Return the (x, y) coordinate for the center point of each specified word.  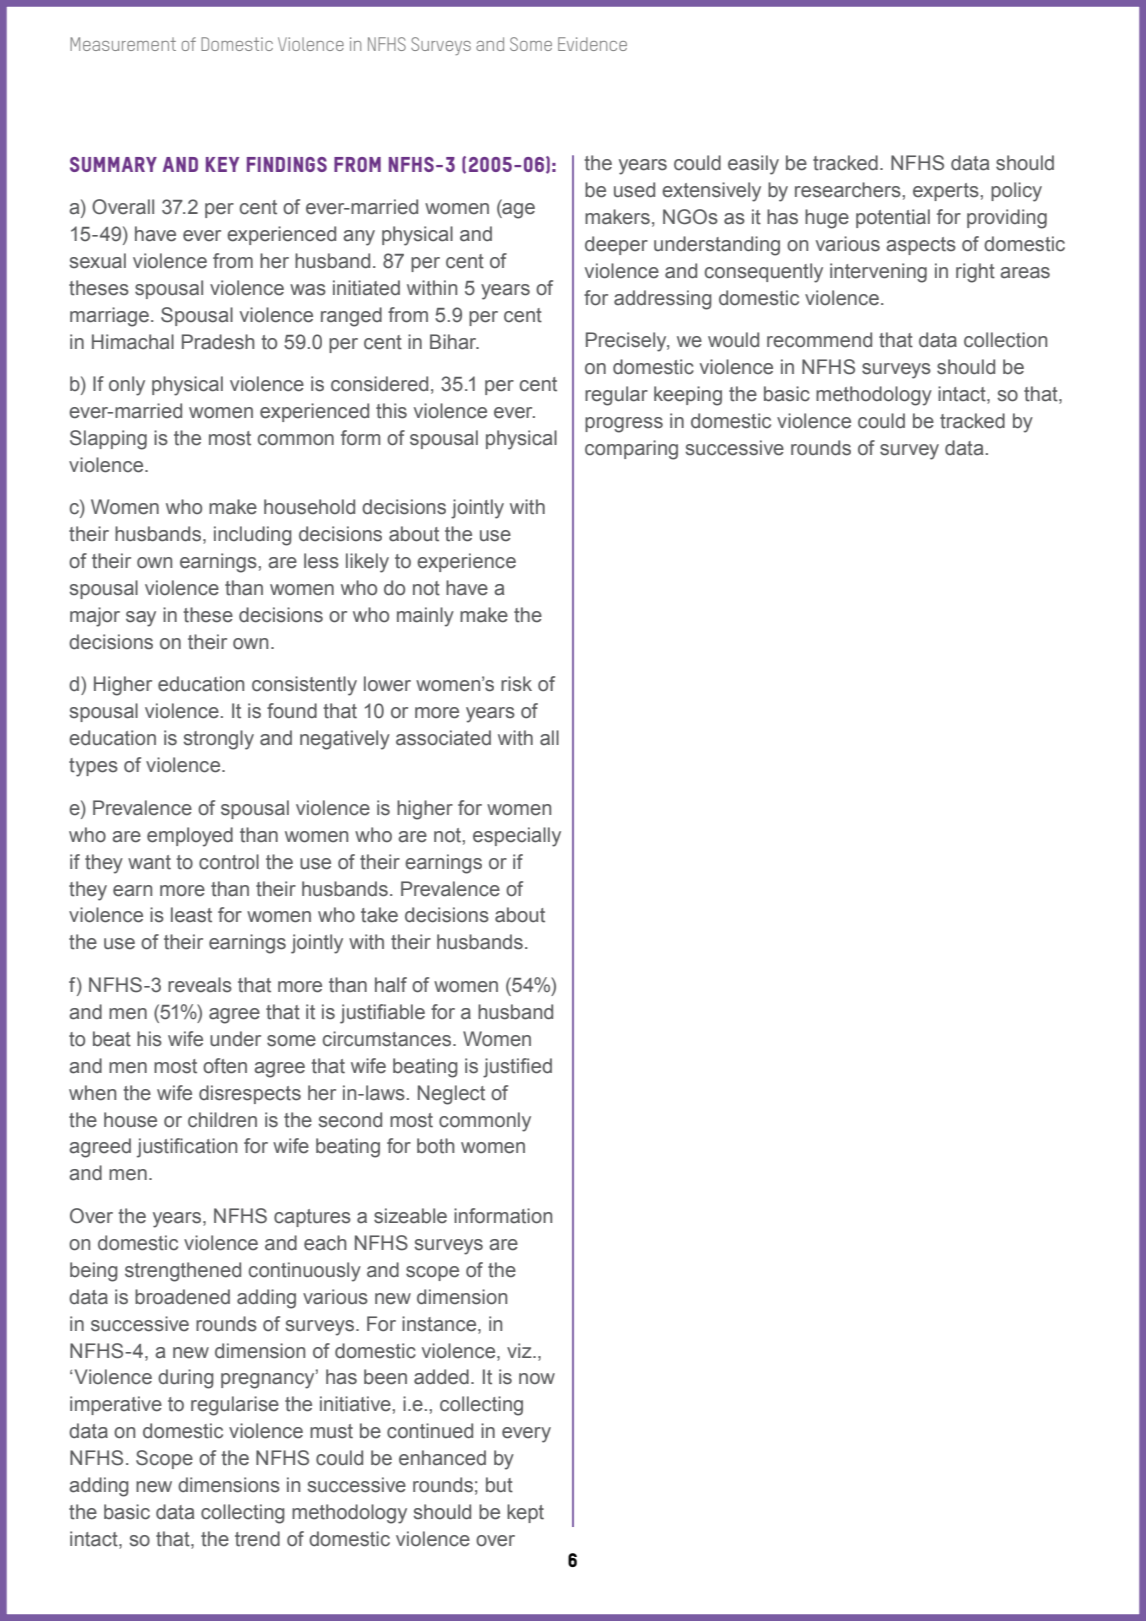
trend (257, 1539)
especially (517, 837)
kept (525, 1513)
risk (516, 684)
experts (947, 192)
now (537, 1379)
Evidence (592, 44)
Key (222, 164)
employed (190, 837)
